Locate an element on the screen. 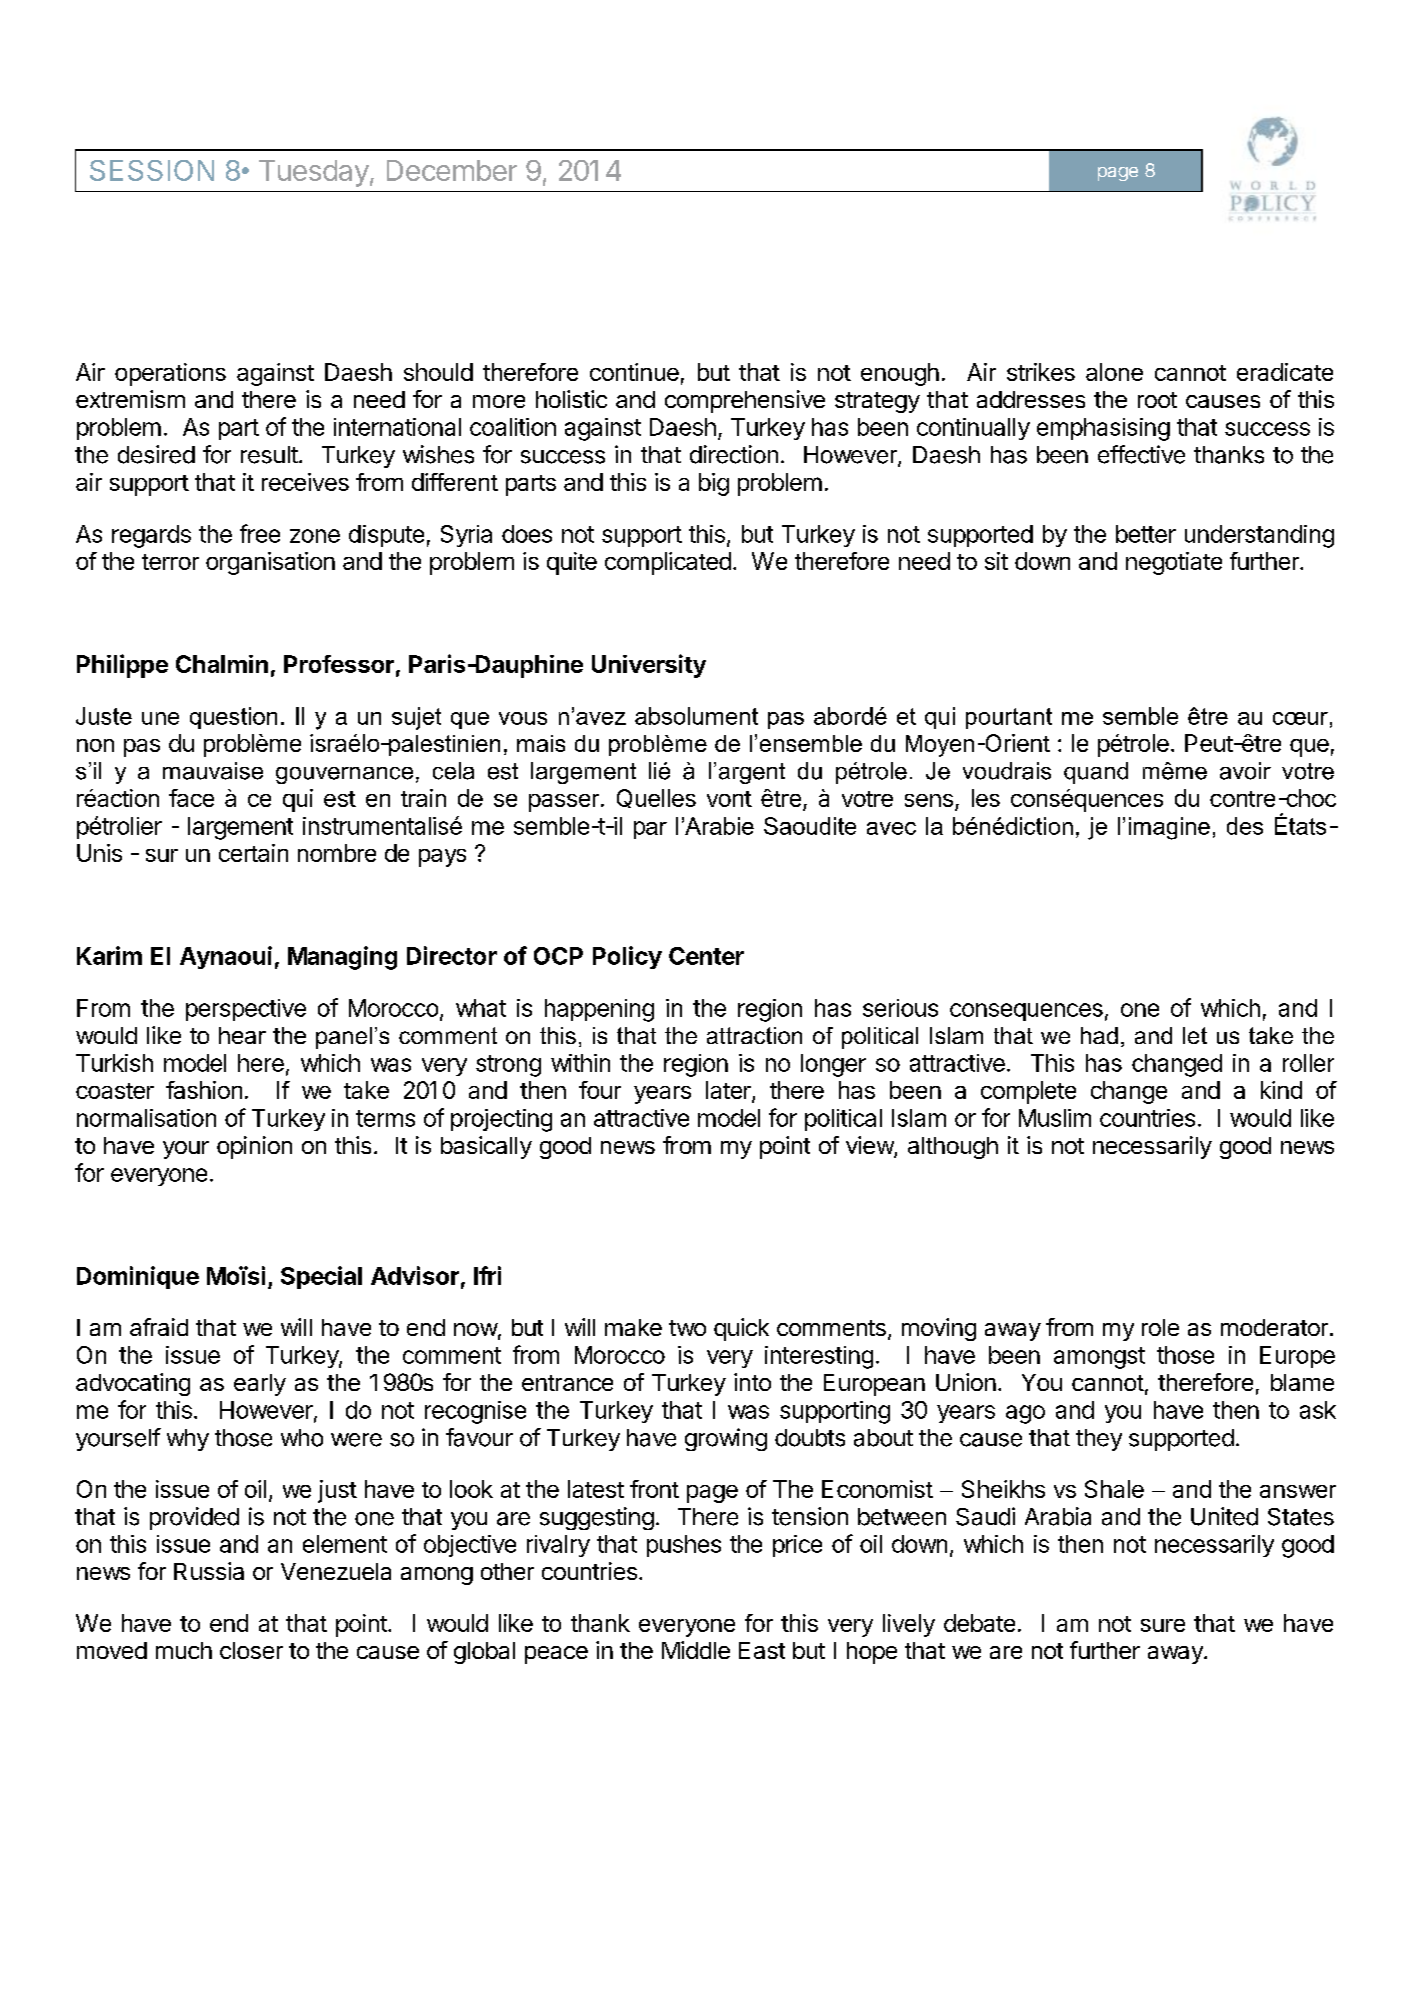  two is located at coordinates (687, 1328).
